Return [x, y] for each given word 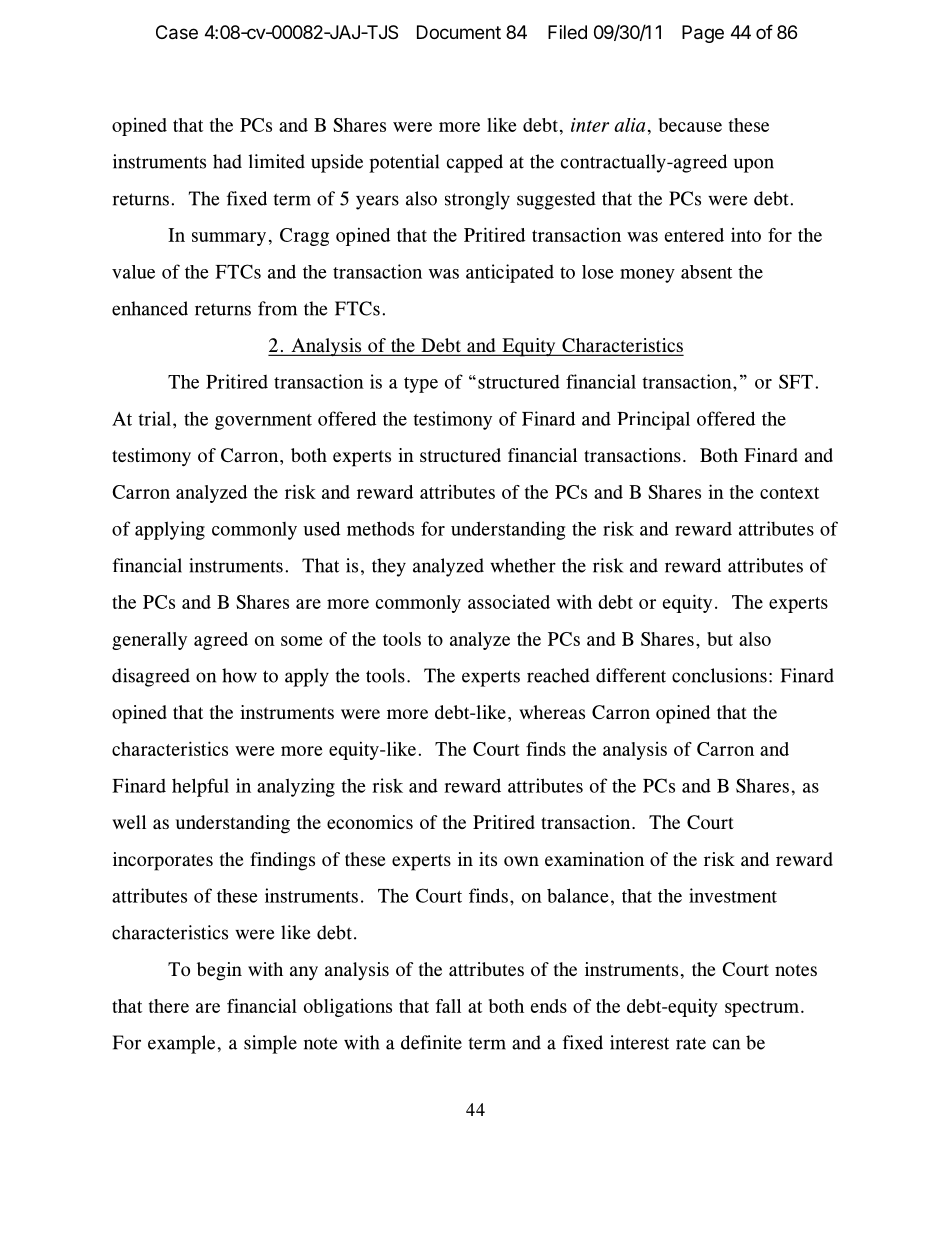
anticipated [510, 273]
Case [177, 32]
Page [703, 34]
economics [370, 822]
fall [448, 1006]
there [169, 1006]
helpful [200, 787]
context [789, 493]
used [321, 528]
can [726, 1044]
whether [523, 565]
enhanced [150, 308]
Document [459, 32]
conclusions [719, 675]
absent [706, 272]
